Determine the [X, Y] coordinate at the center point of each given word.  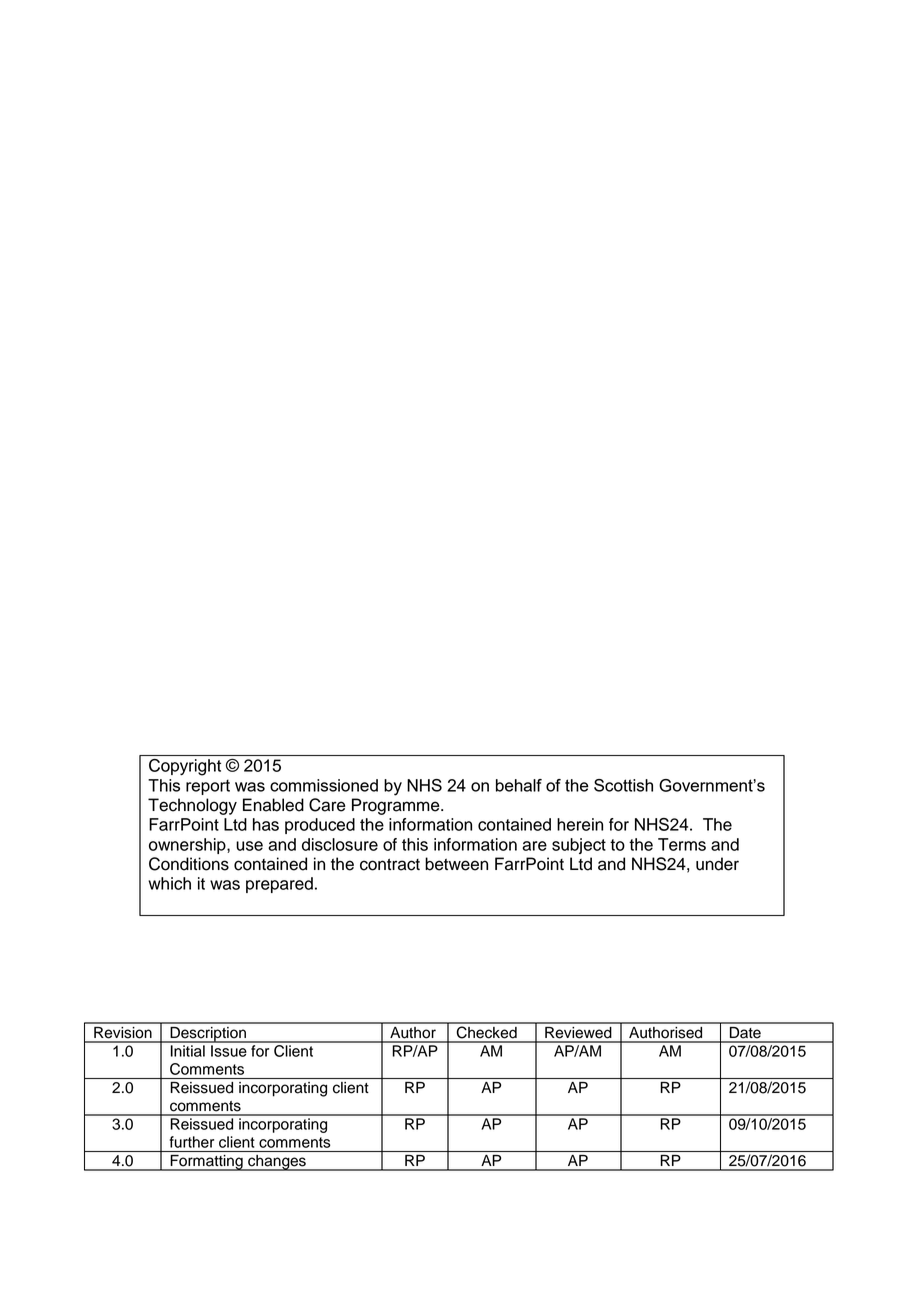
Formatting [206, 1163]
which [169, 883]
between [456, 864]
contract [390, 864]
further [192, 1142]
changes [277, 1163]
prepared [279, 885]
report [208, 787]
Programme [397, 806]
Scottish [623, 785]
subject [579, 846]
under [717, 864]
